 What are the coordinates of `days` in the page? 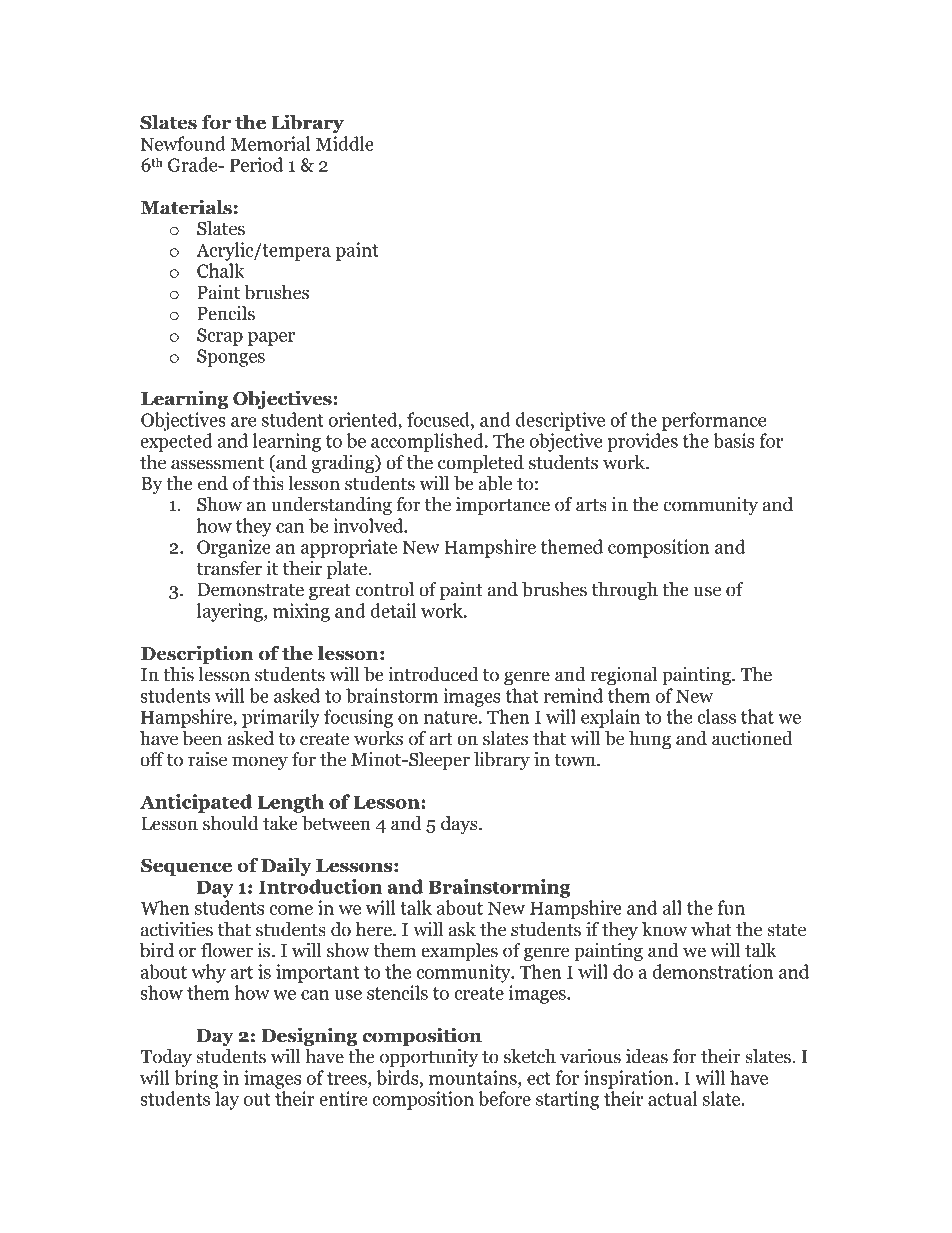 It's located at (460, 825).
